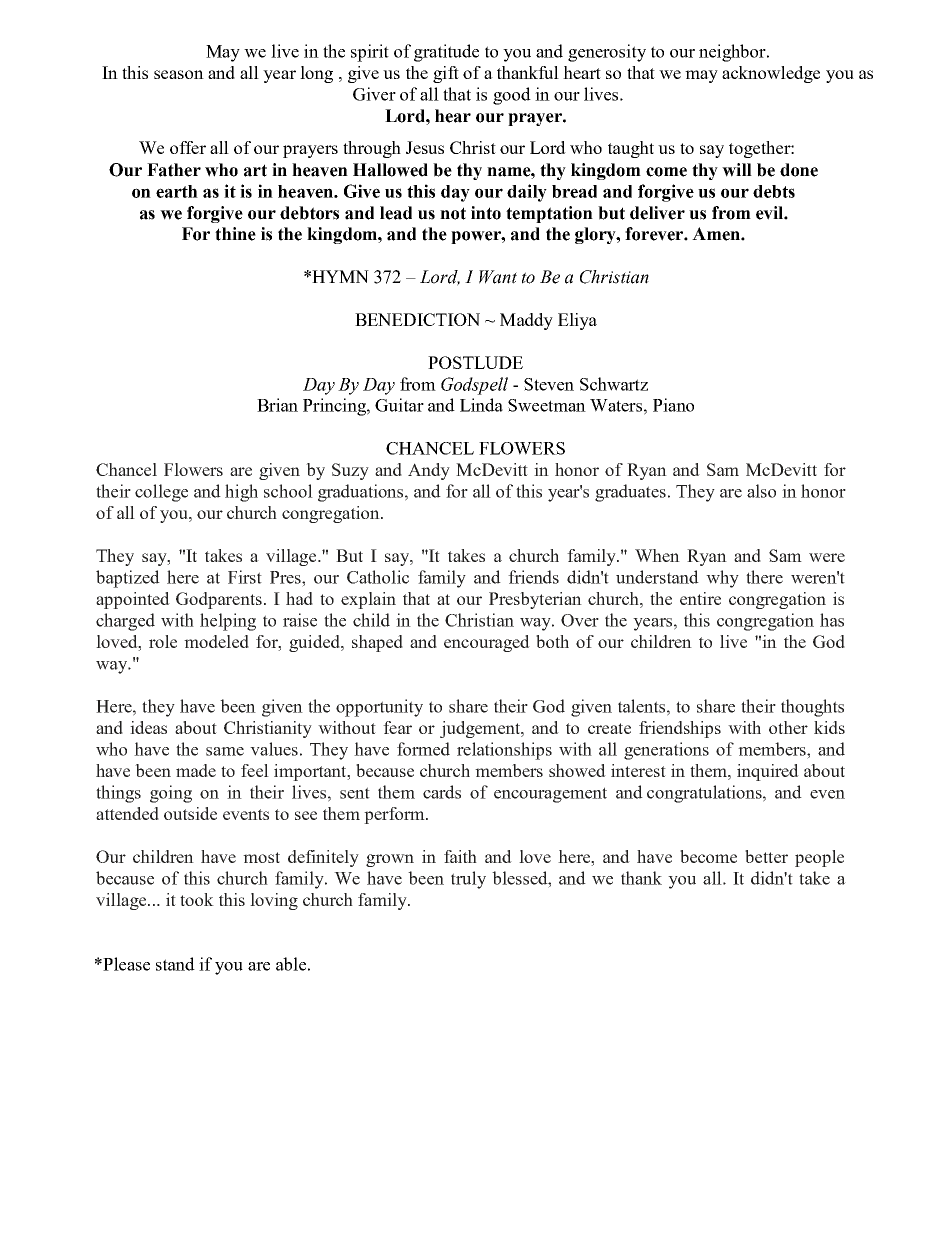  What do you see at coordinates (771, 74) in the image?
I see `acknowledge` at bounding box center [771, 74].
